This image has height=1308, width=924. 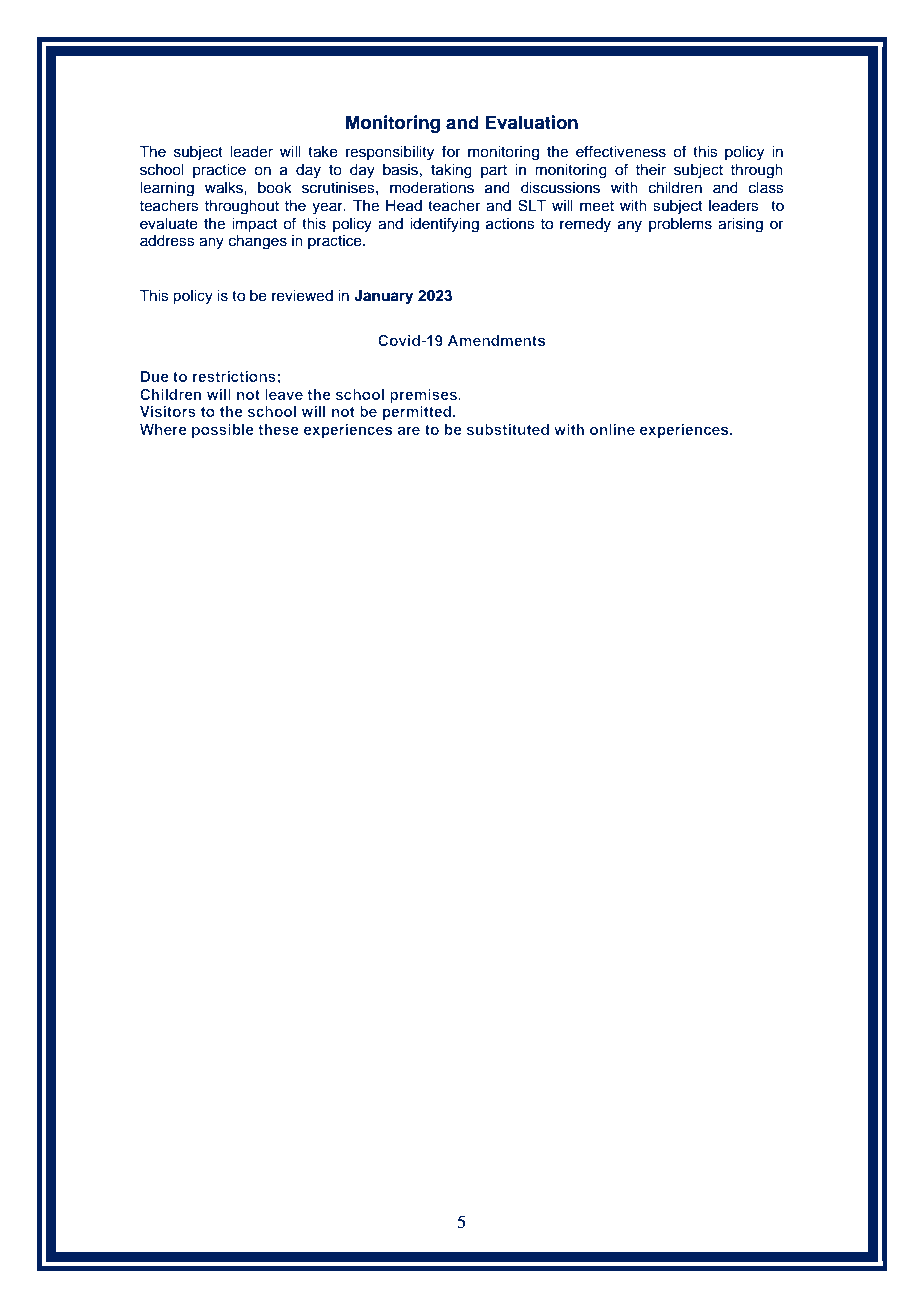 I want to click on impact, so click(x=254, y=225).
